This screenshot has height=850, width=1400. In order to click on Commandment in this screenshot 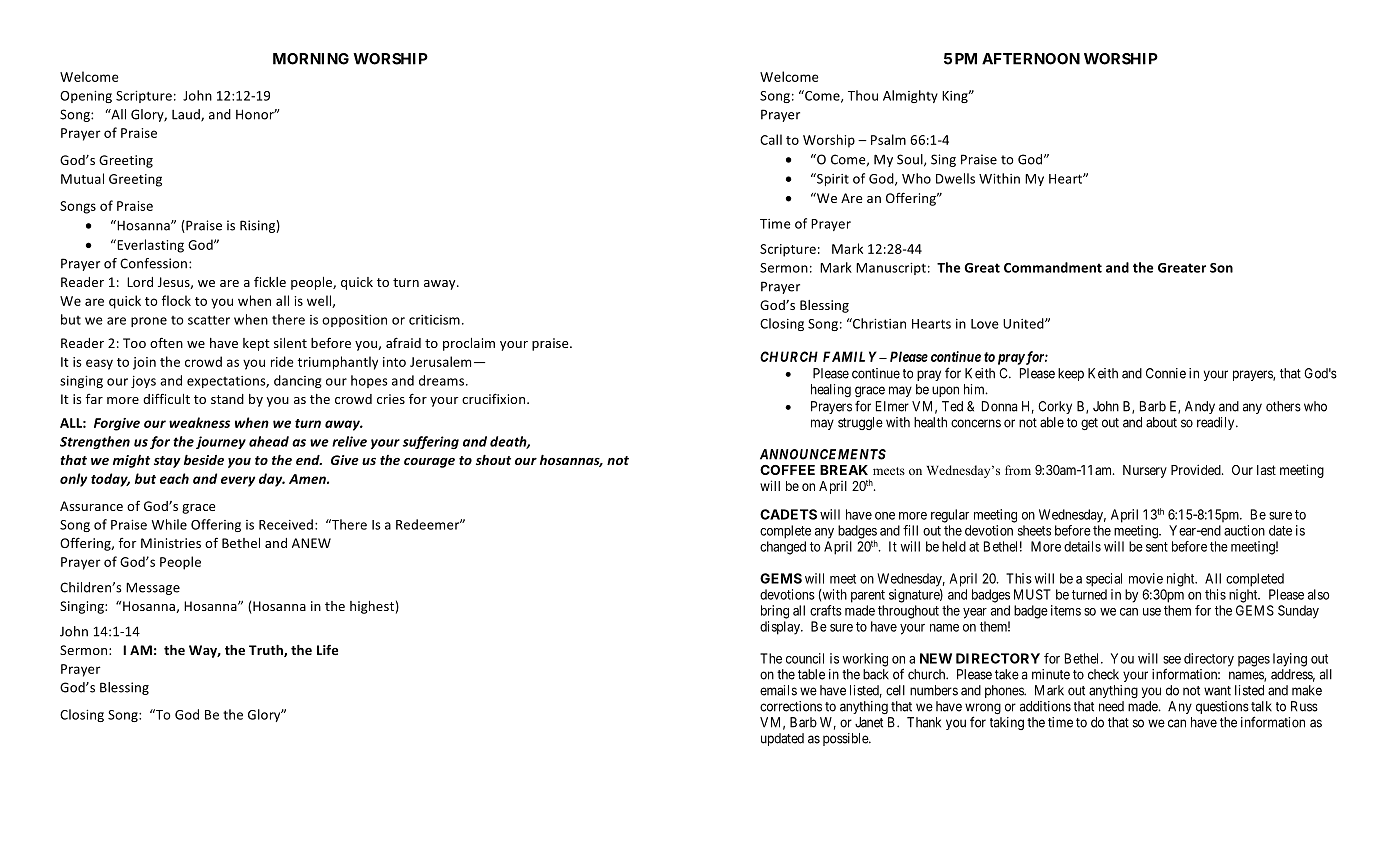, I will do `click(1053, 267)`.
